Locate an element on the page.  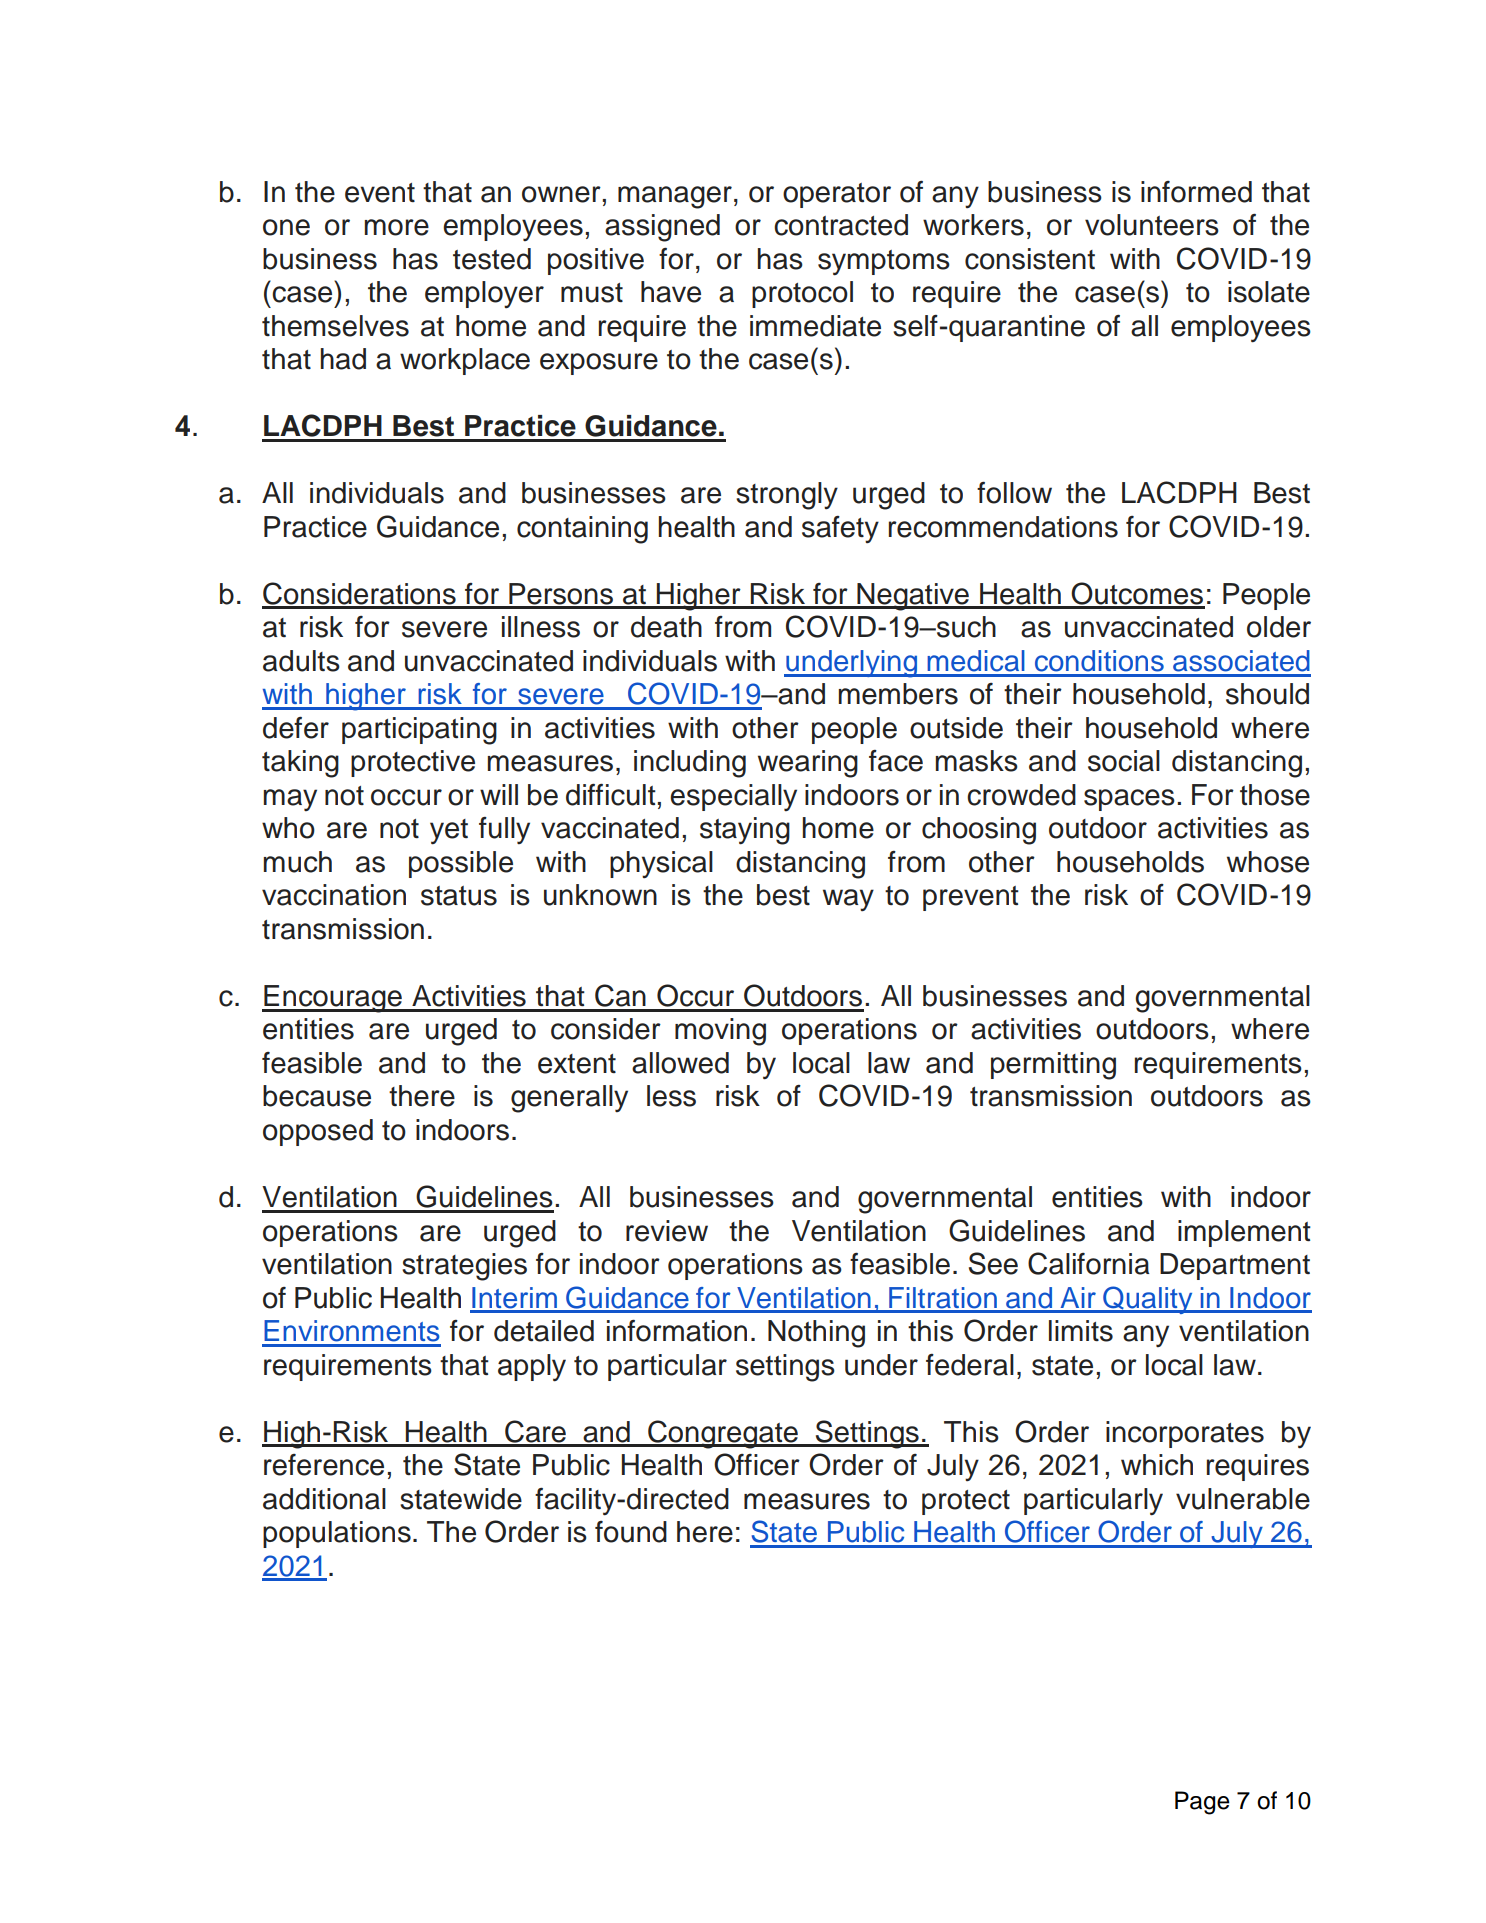
populations is located at coordinates (337, 1534).
